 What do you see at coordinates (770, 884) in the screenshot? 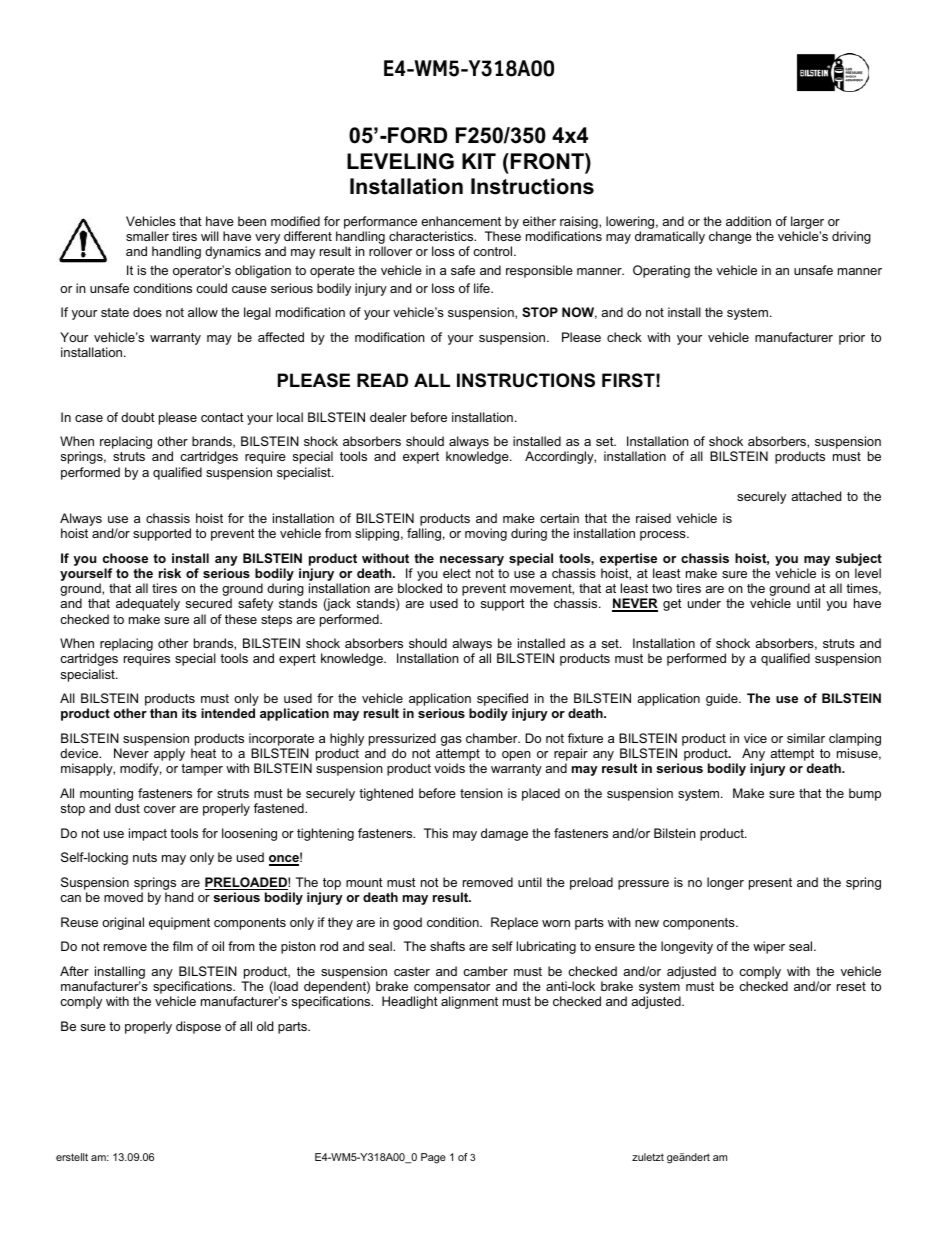
I see `present` at bounding box center [770, 884].
